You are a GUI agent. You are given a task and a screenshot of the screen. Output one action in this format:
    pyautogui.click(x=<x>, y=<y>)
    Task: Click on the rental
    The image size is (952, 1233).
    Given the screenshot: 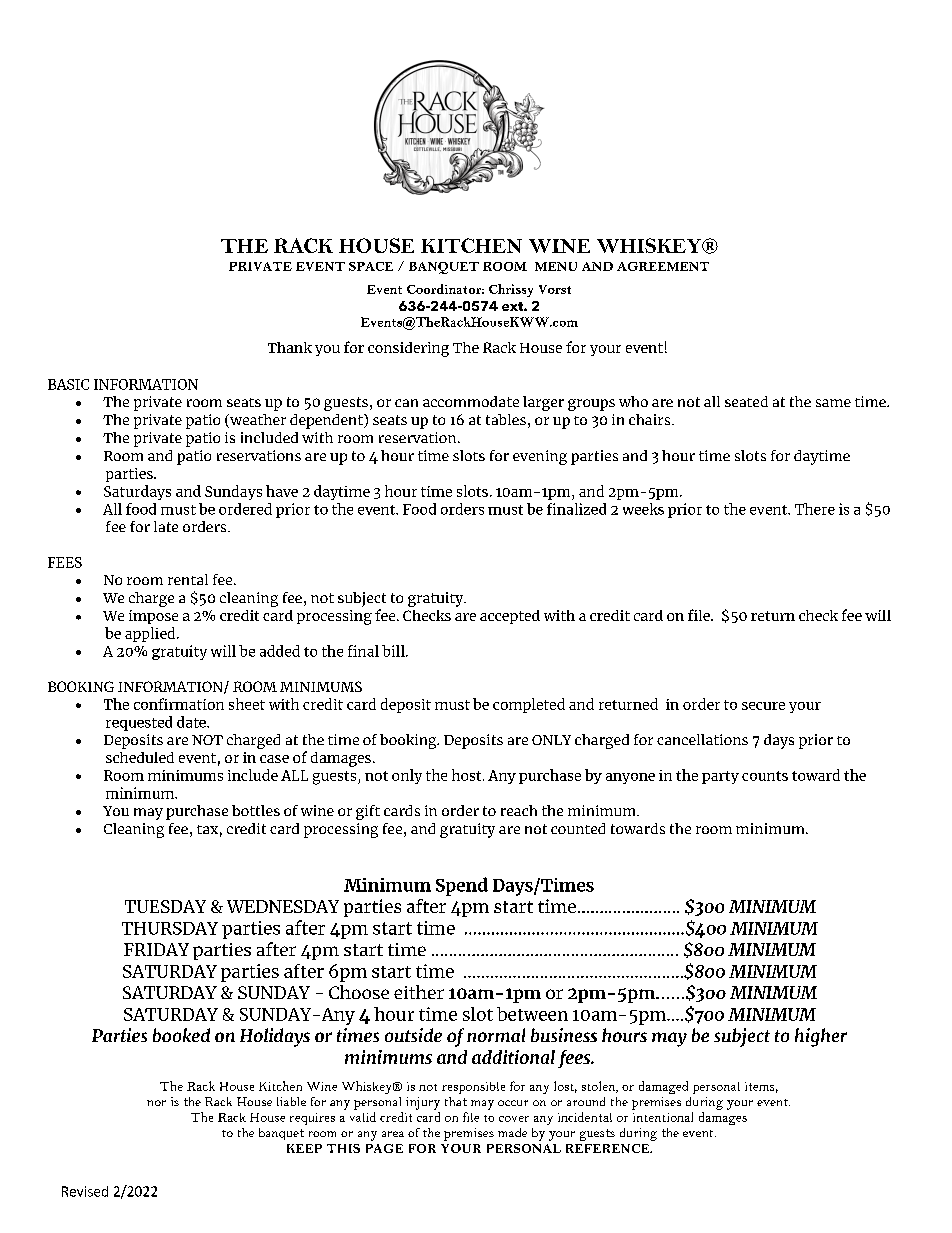 What is the action you would take?
    pyautogui.click(x=188, y=579)
